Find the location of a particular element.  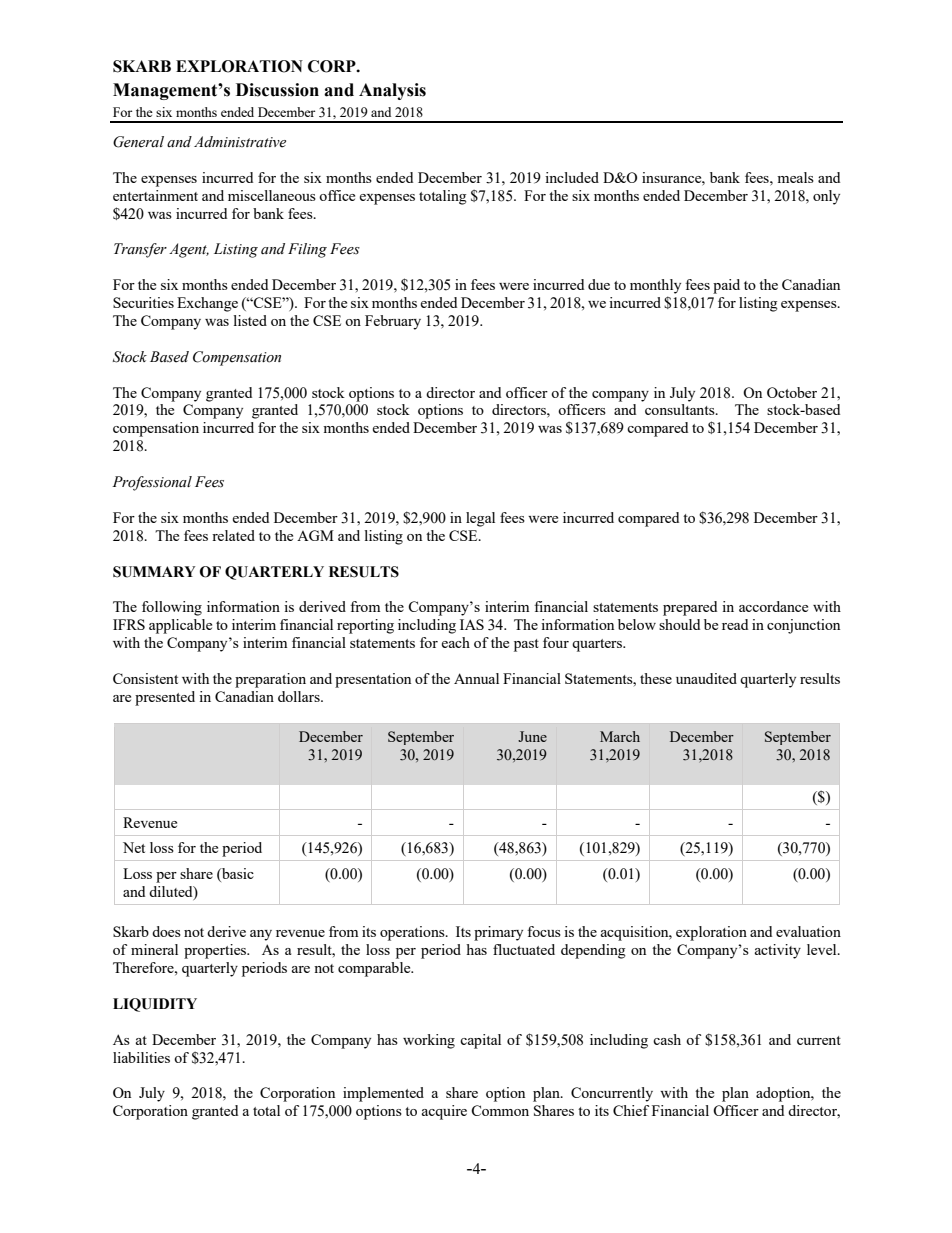

Administrative is located at coordinates (240, 142).
